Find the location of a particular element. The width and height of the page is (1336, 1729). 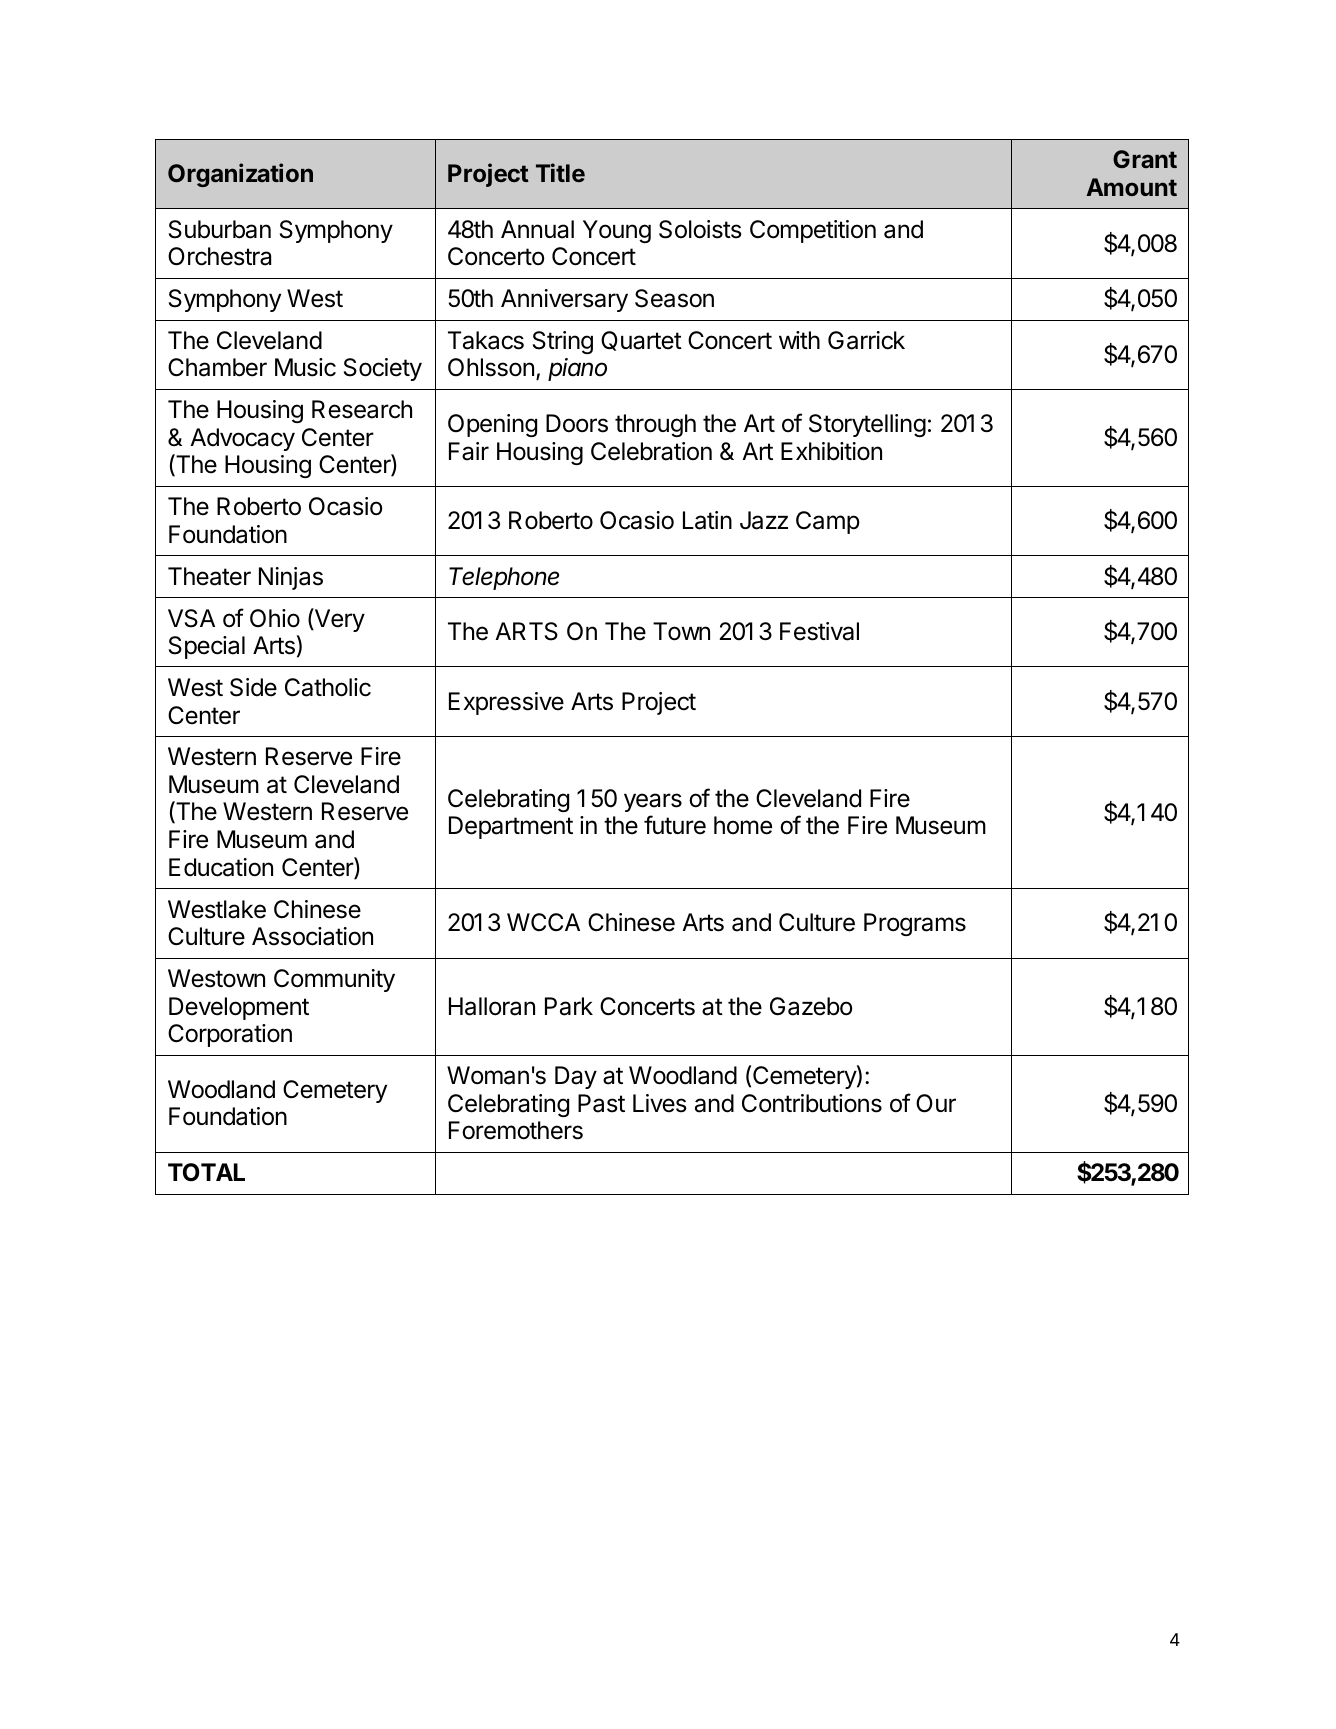

Lives is located at coordinates (660, 1103).
